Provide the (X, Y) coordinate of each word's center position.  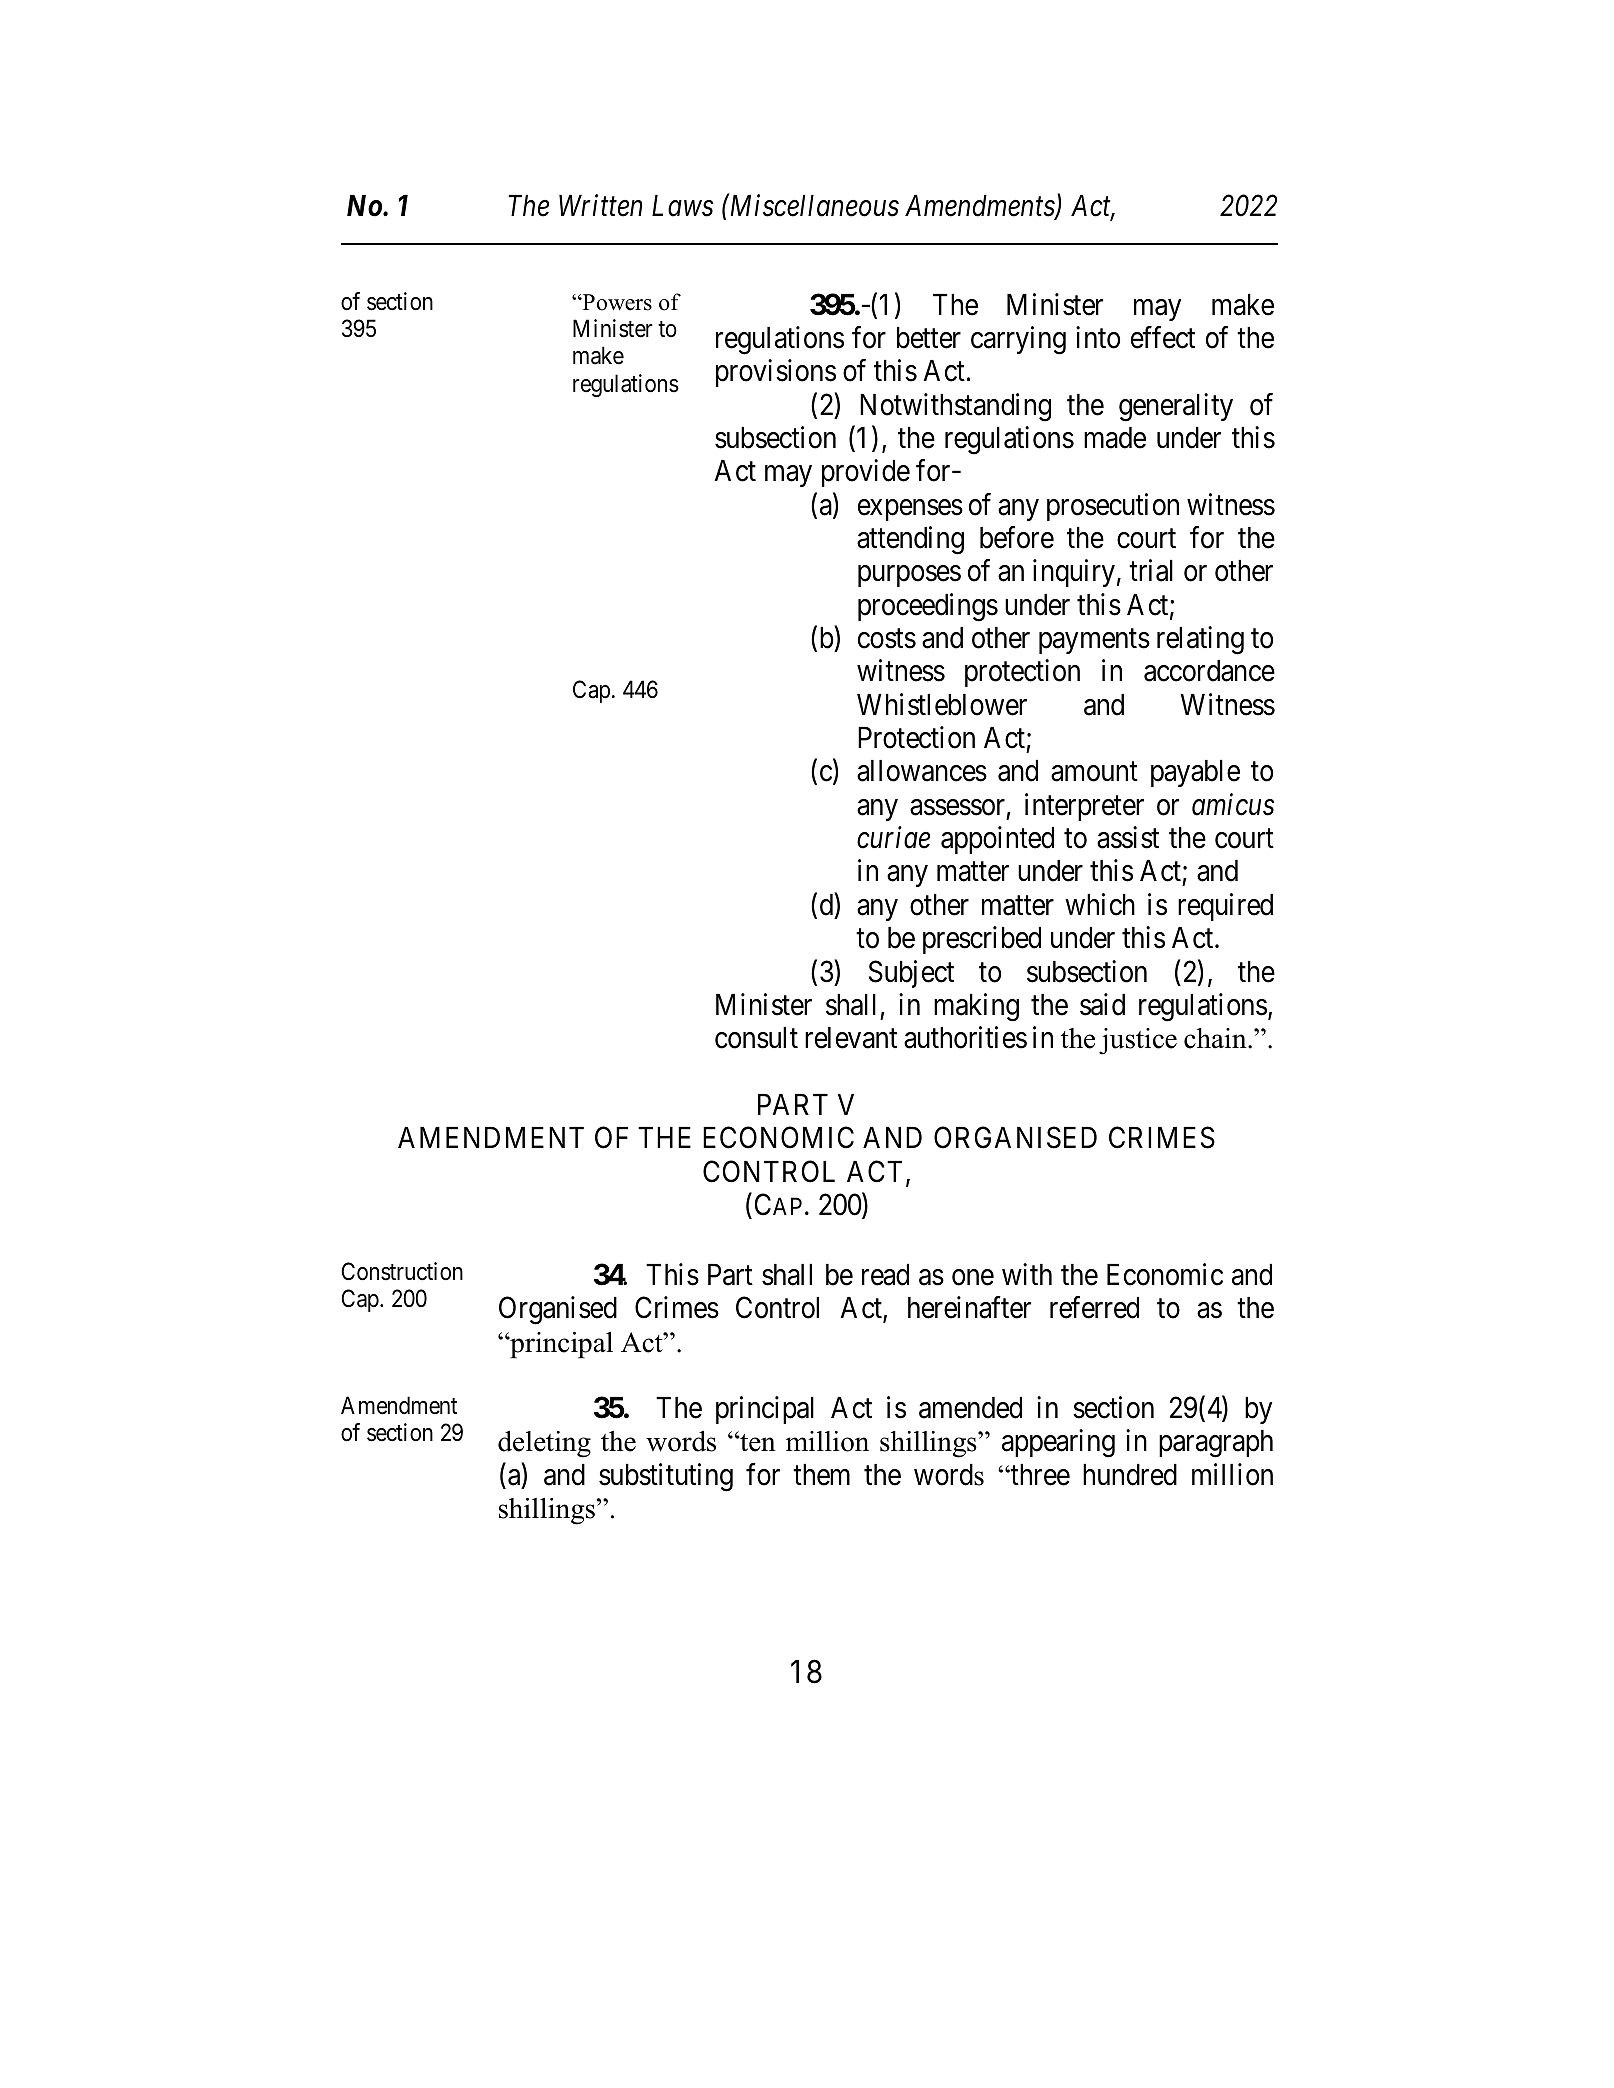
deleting (544, 1444)
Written (600, 206)
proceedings (928, 607)
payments (1094, 641)
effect (1163, 337)
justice (1138, 1041)
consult (756, 1038)
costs (887, 639)
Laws (682, 206)
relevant (851, 1038)
